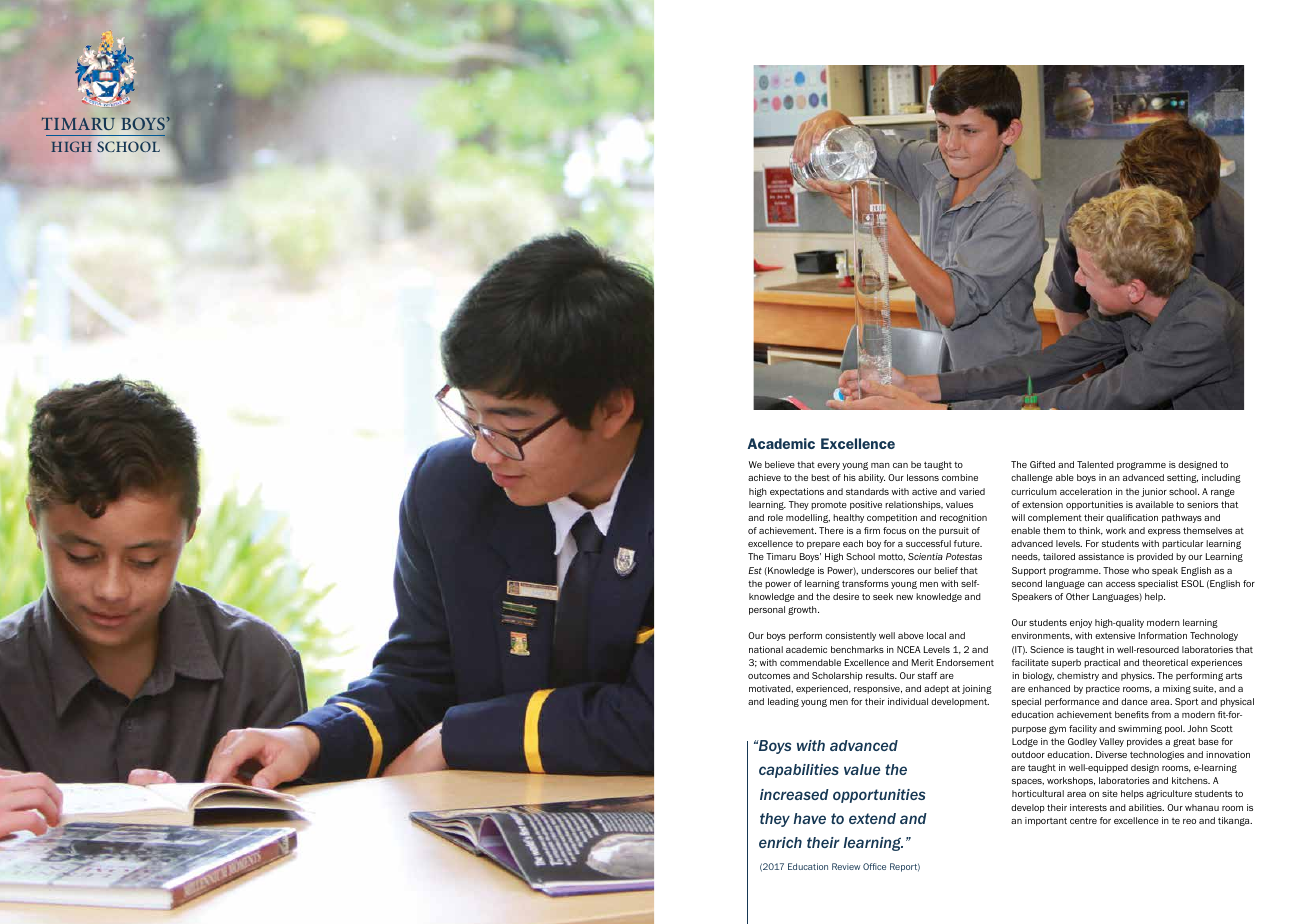 The width and height of the screenshot is (1308, 924). What do you see at coordinates (1046, 821) in the screenshot?
I see `important` at bounding box center [1046, 821].
